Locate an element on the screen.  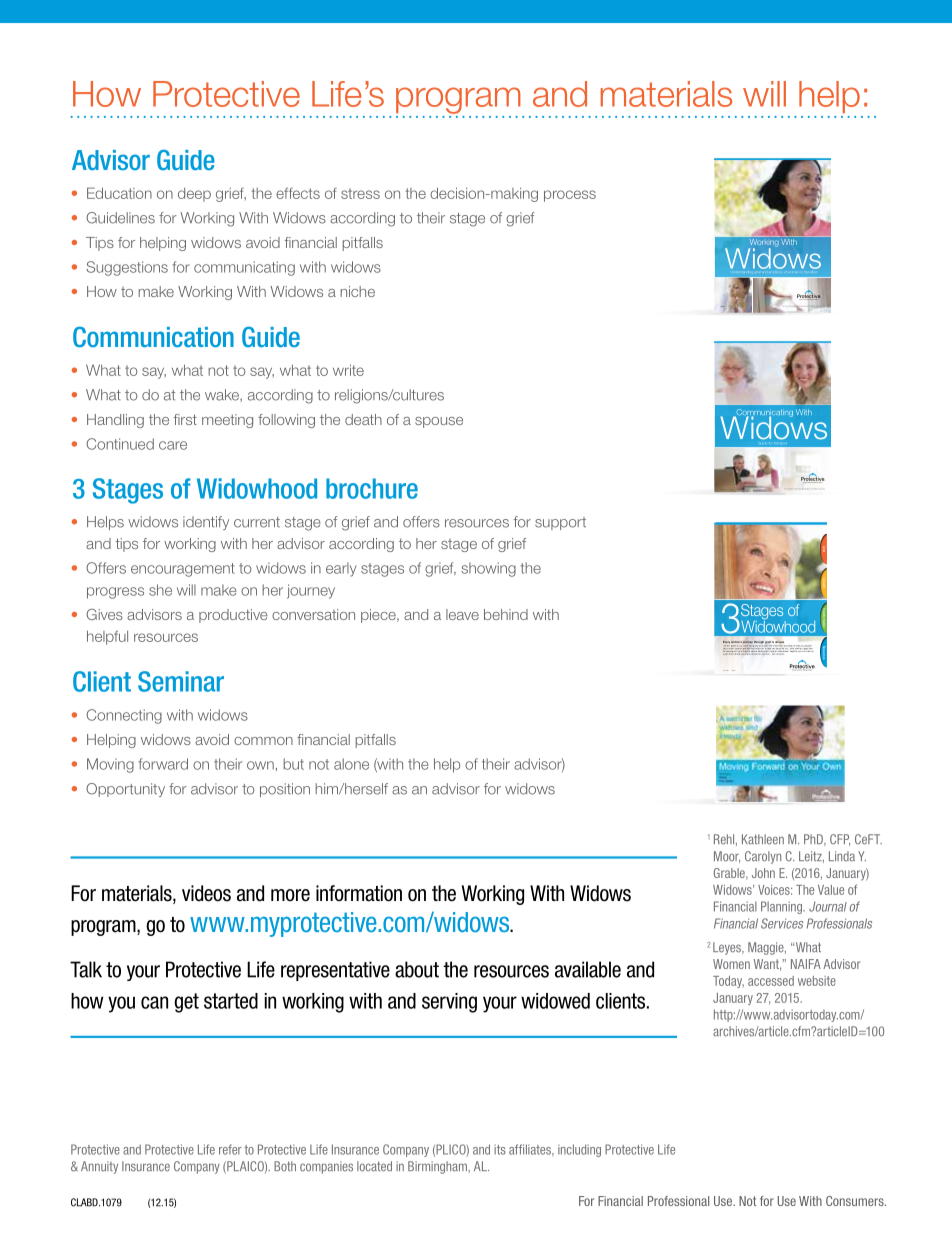
stress is located at coordinates (360, 193).
